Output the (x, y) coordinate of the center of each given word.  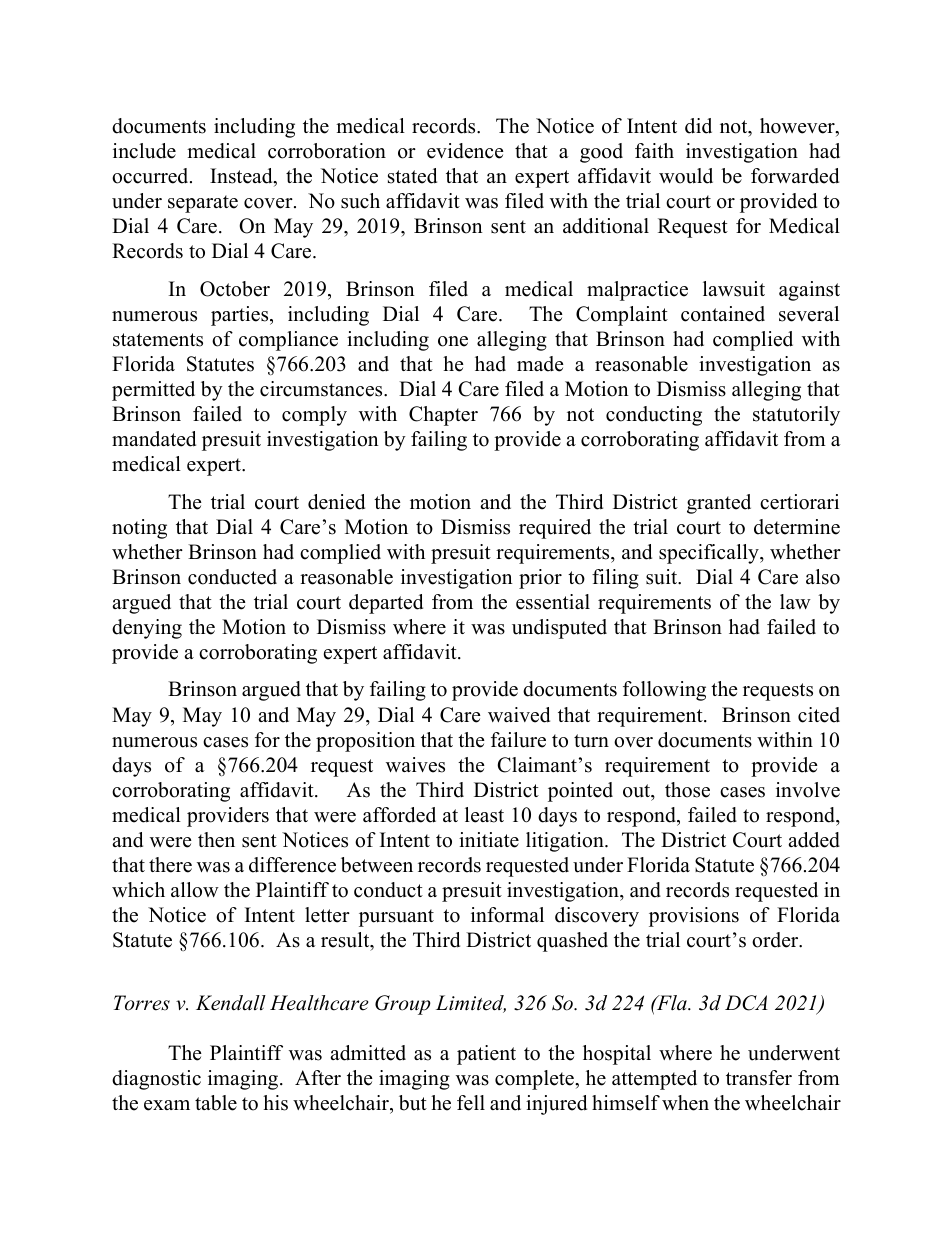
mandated (154, 439)
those (687, 790)
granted (719, 504)
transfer (759, 1078)
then (216, 840)
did (698, 126)
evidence (465, 151)
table (216, 1103)
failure (518, 740)
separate (203, 204)
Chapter (443, 416)
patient (486, 1055)
